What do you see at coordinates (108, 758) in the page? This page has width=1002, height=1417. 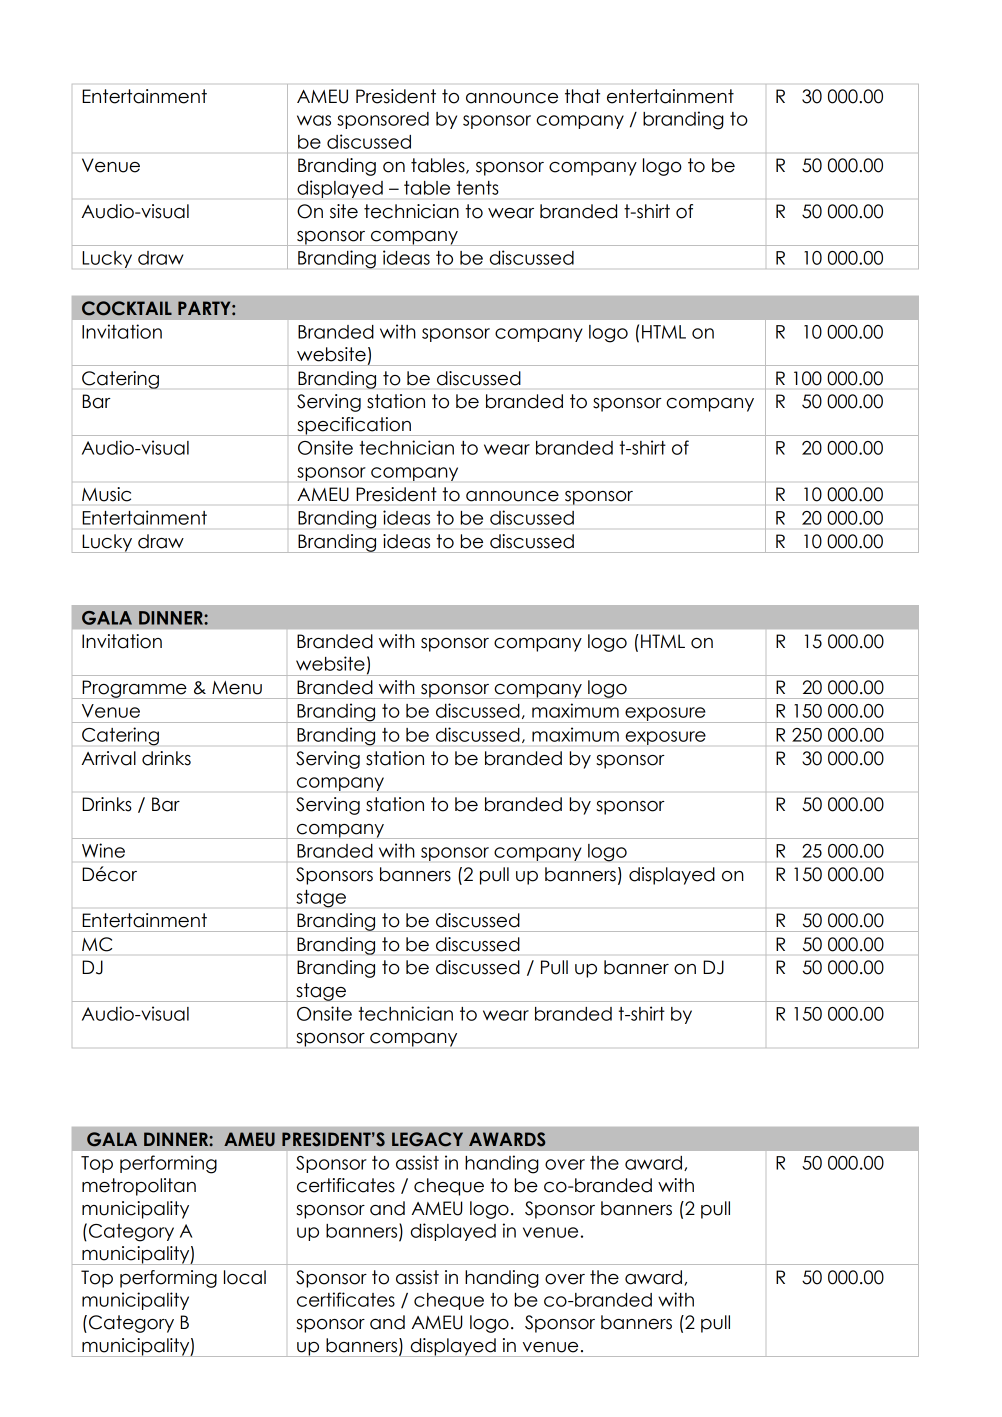 I see `Arrival` at bounding box center [108, 758].
